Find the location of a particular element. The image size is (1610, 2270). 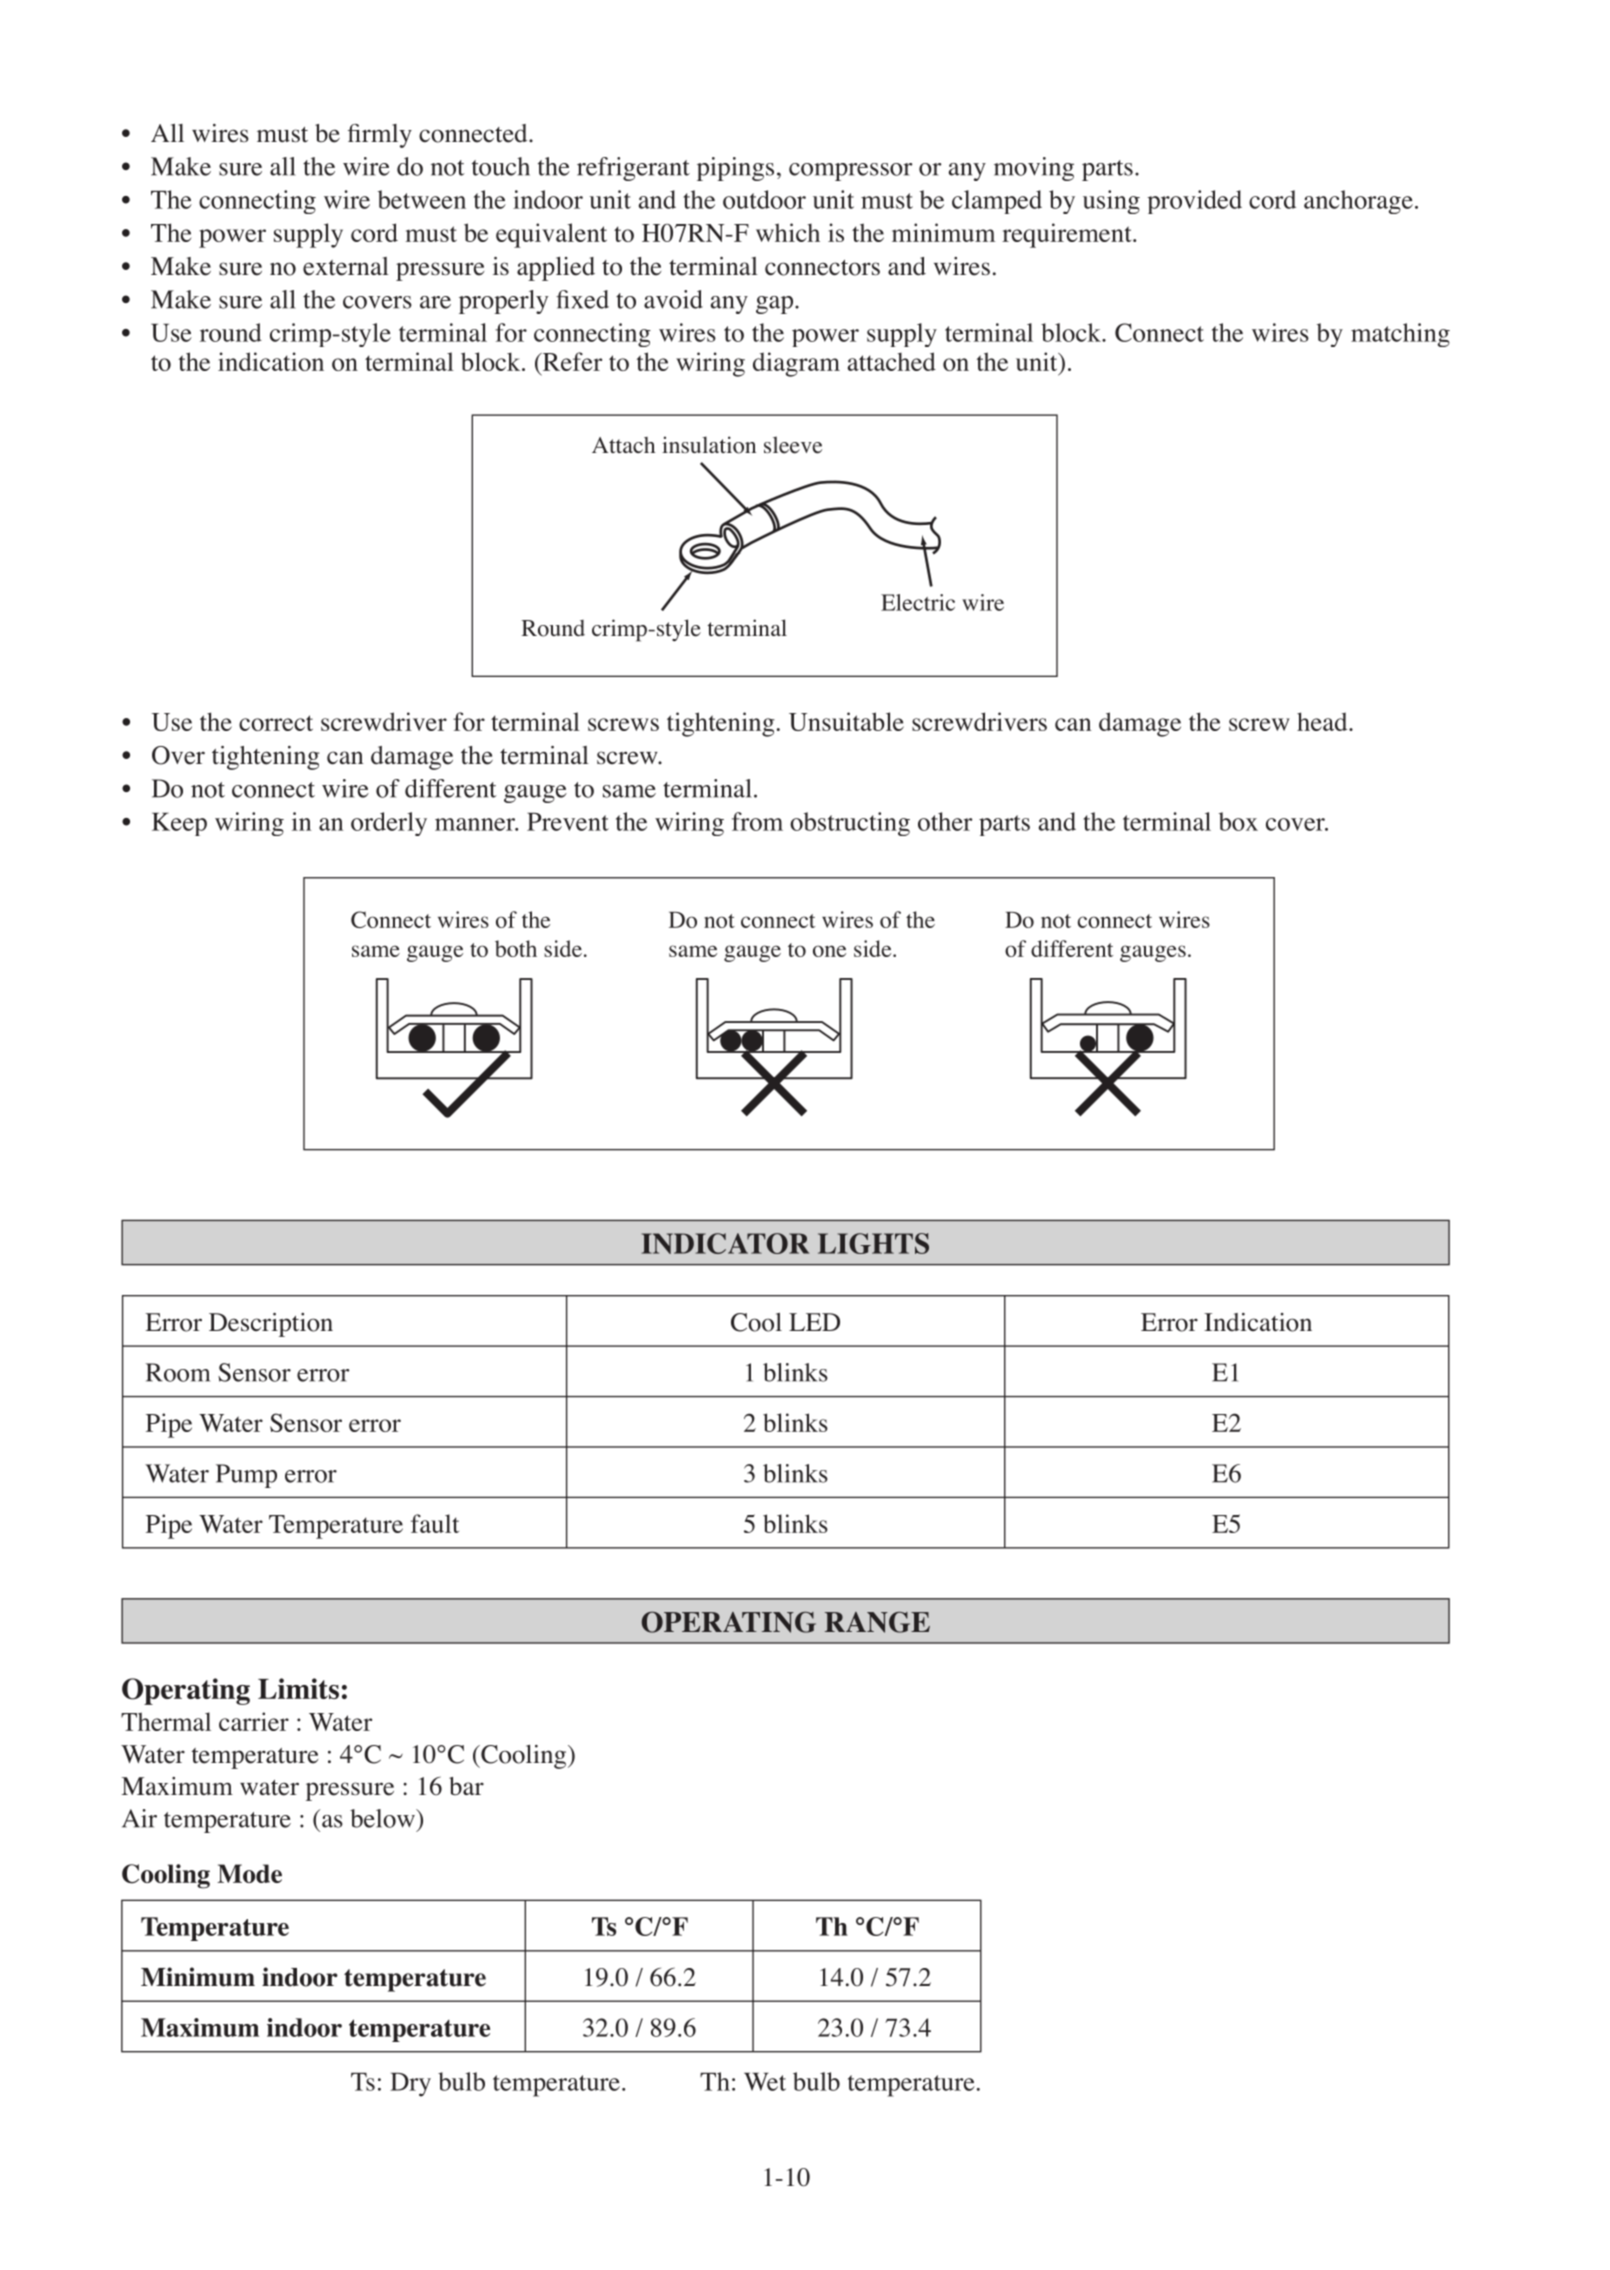

which is located at coordinates (788, 232).
